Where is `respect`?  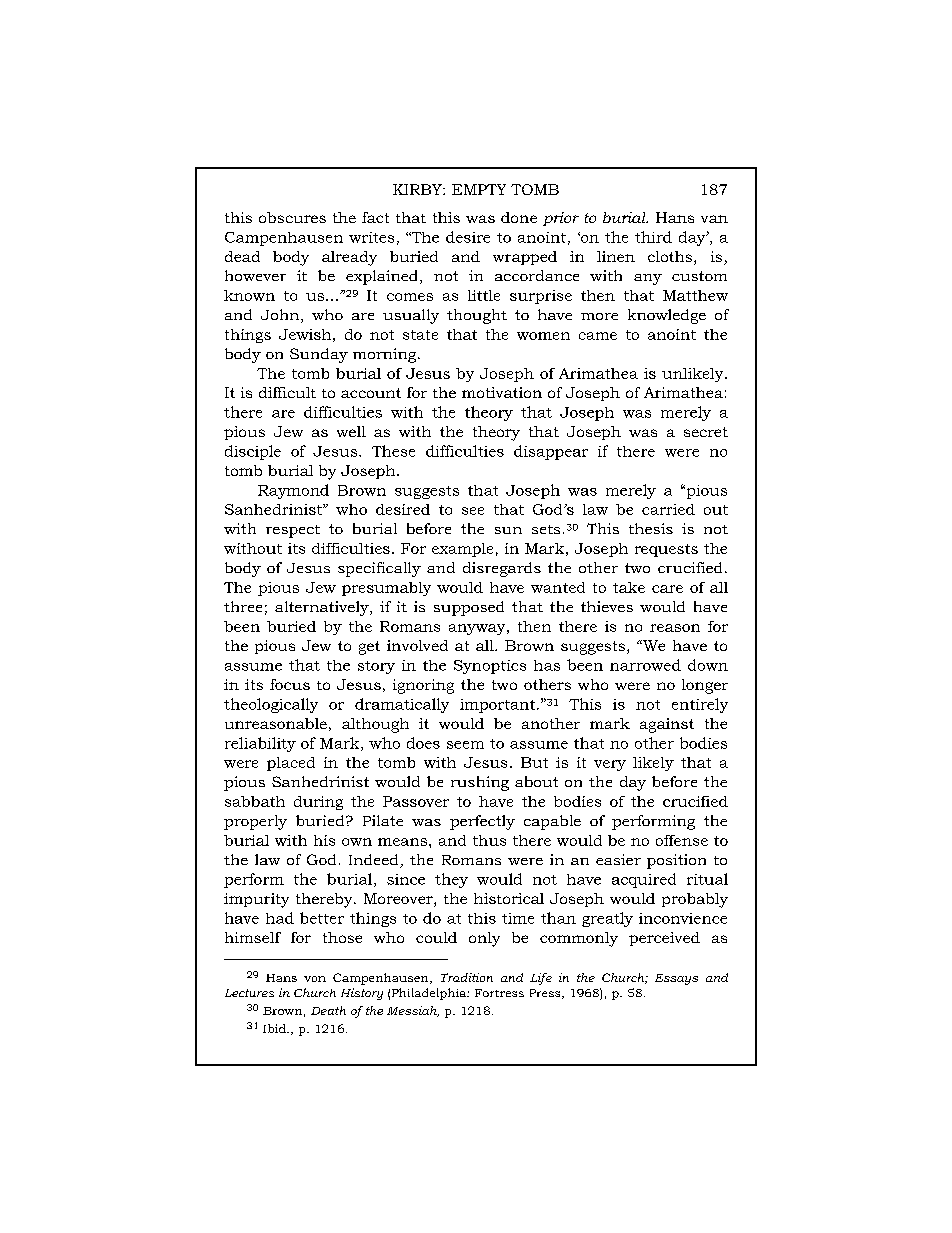
respect is located at coordinates (293, 531).
